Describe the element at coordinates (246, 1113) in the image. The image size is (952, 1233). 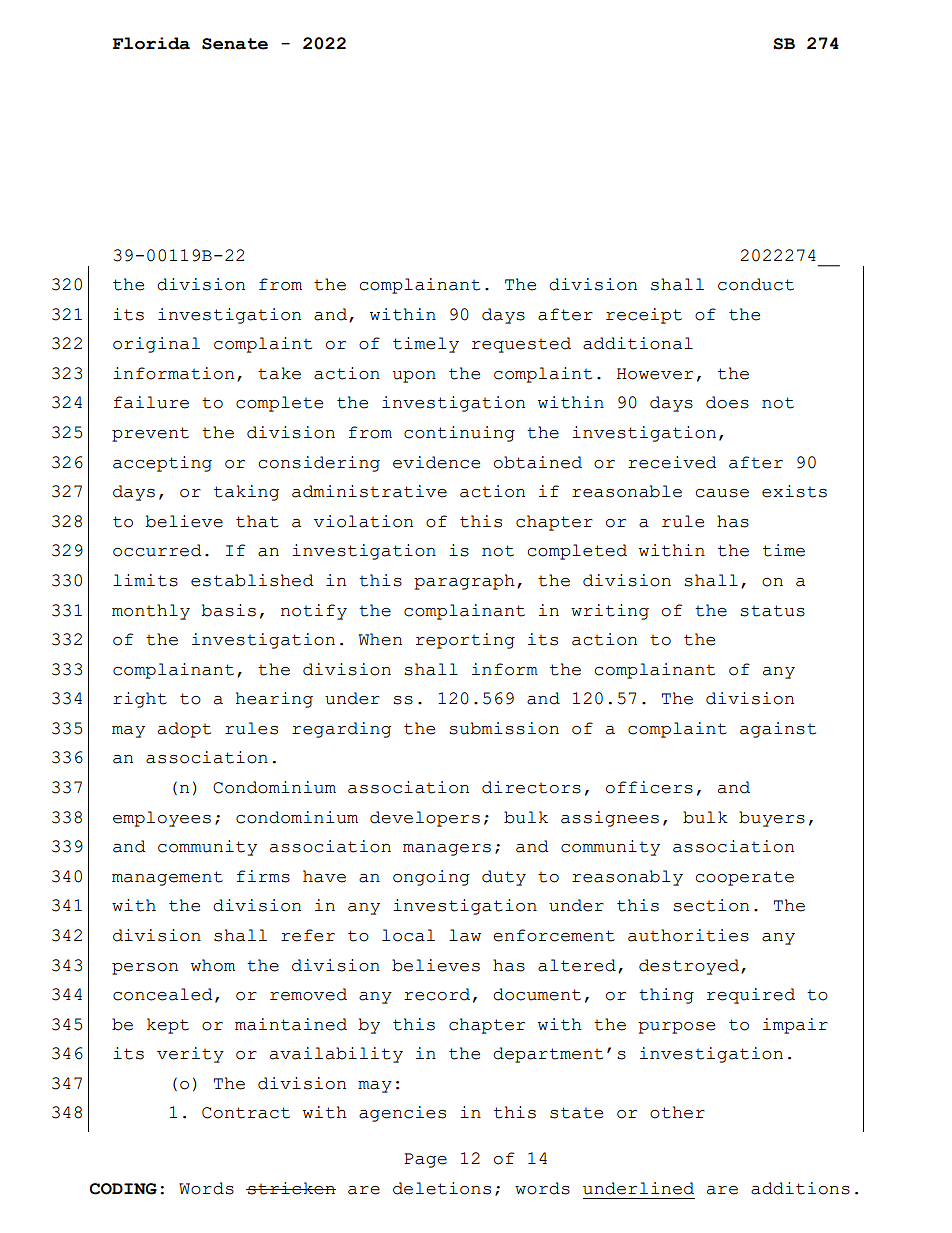
I see `Contract` at that location.
